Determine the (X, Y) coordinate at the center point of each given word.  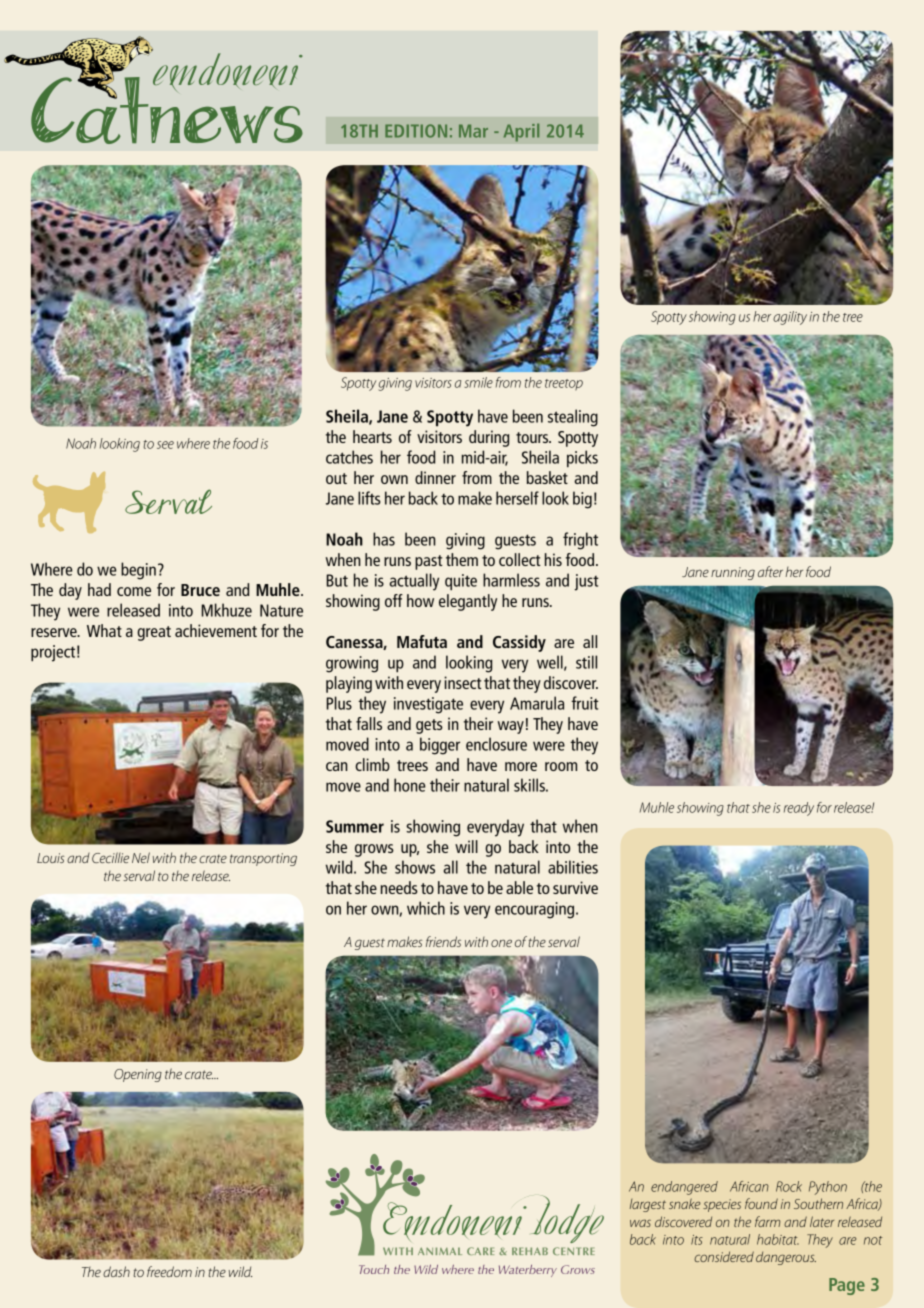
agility (790, 318)
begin (138, 571)
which (426, 908)
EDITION (416, 131)
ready (799, 809)
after (770, 571)
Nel (141, 857)
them (462, 559)
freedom (169, 1271)
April (521, 132)
